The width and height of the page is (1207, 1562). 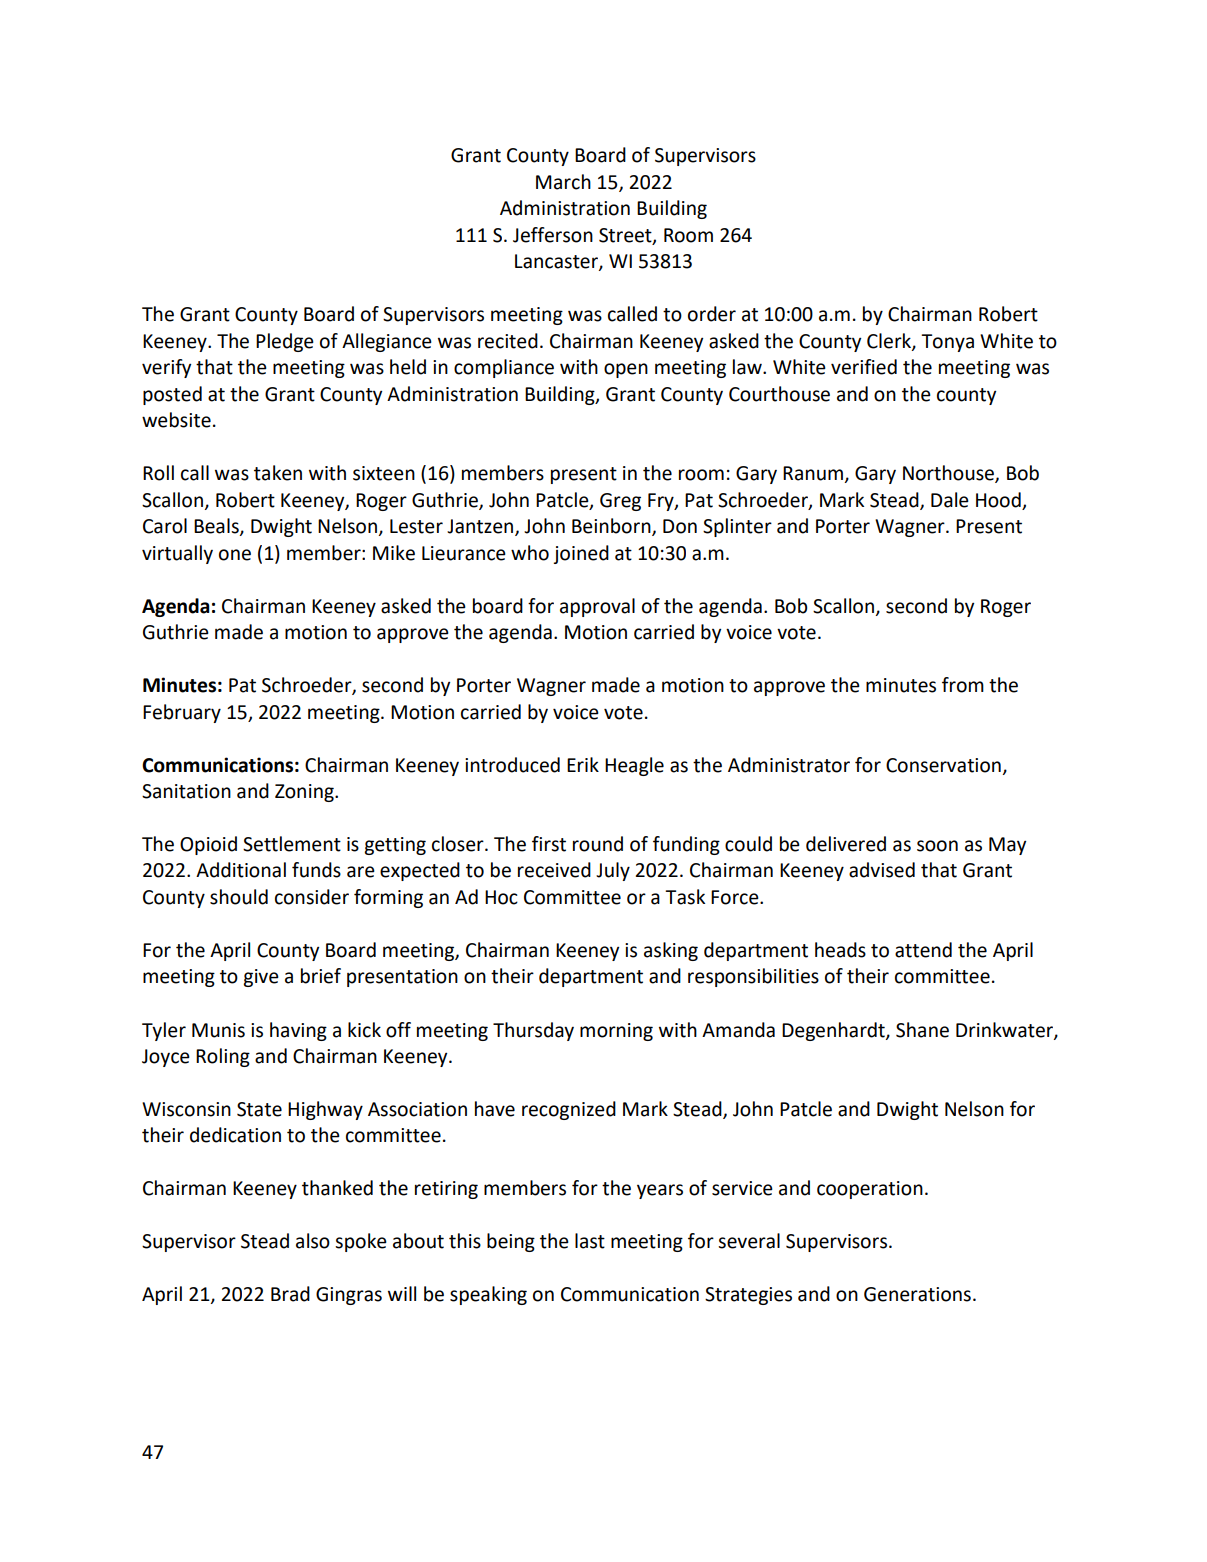 I want to click on Erik, so click(x=583, y=764).
